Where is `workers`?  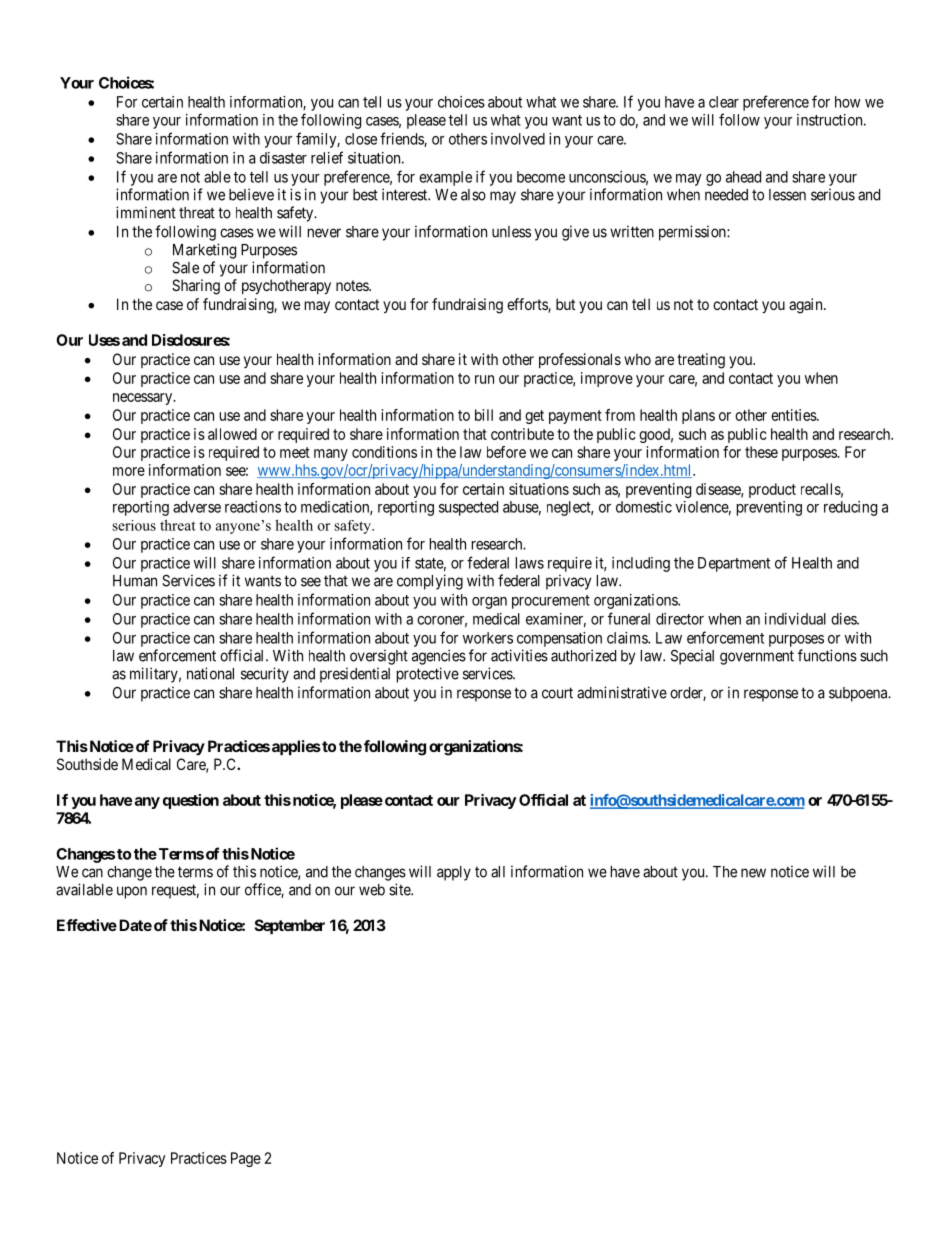 workers is located at coordinates (488, 638).
